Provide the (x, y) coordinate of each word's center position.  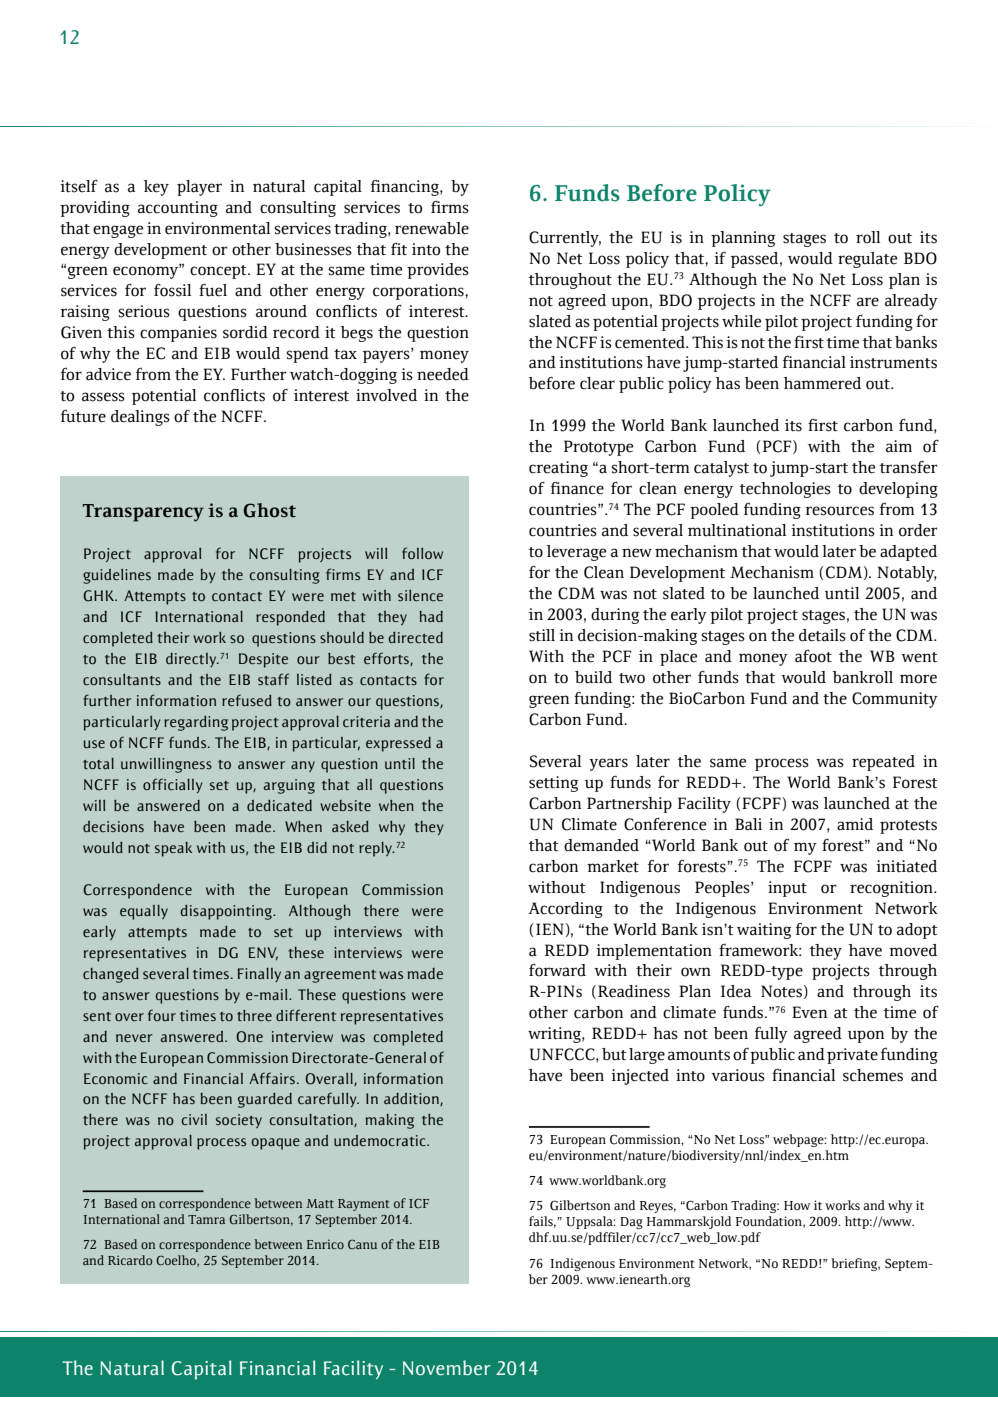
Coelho (177, 1261)
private (852, 1056)
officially (172, 785)
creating (558, 469)
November (447, 1368)
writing (555, 1035)
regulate (867, 260)
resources (839, 511)
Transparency (143, 513)
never (134, 1038)
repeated (883, 763)
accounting (178, 209)
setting (554, 784)
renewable (432, 228)
